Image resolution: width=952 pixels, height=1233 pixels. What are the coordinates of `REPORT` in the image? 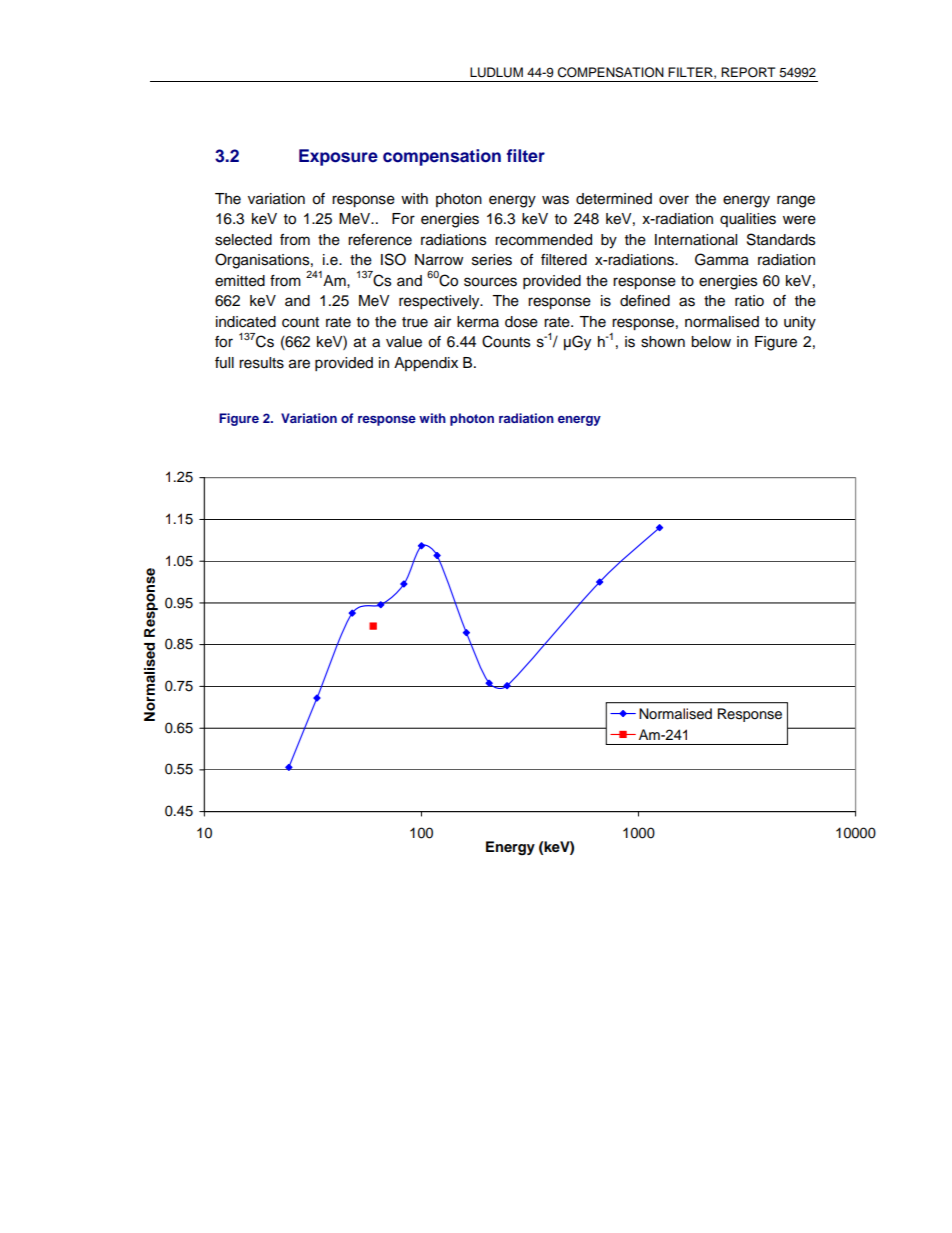 It's located at (748, 72).
